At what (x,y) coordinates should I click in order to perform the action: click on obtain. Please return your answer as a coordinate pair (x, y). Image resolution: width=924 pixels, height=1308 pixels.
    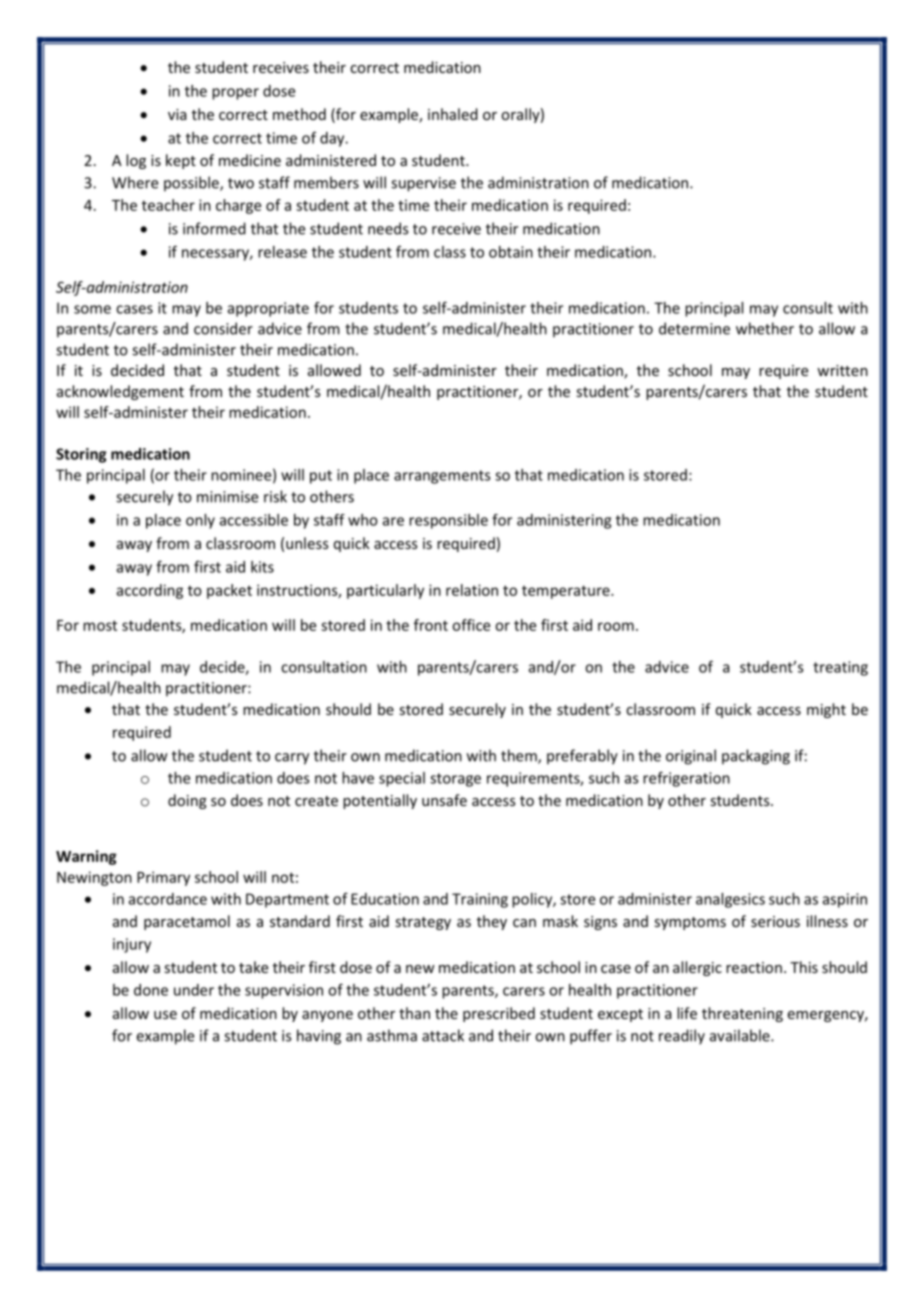
    Looking at the image, I should click on (511, 252).
